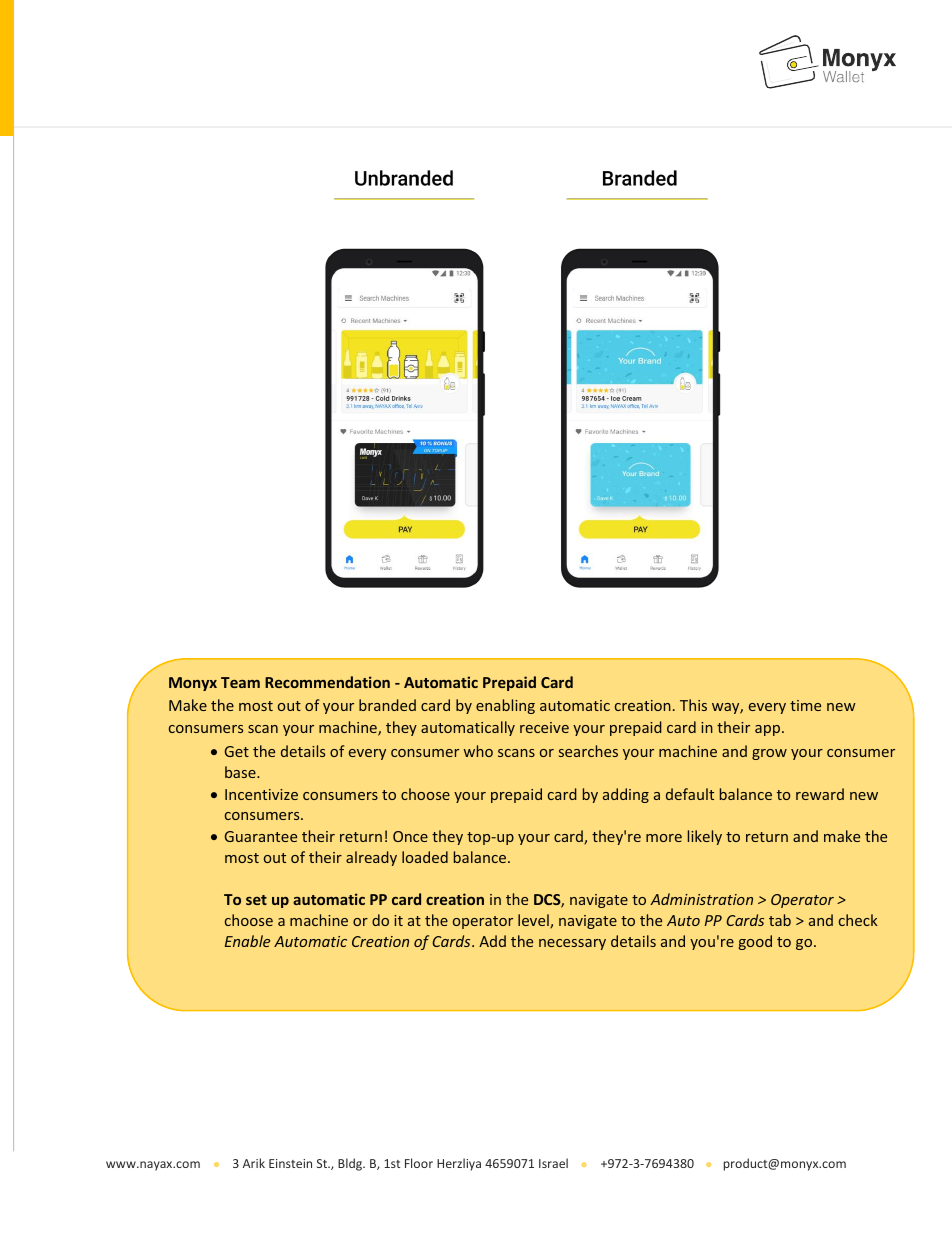  What do you see at coordinates (534, 921) in the page?
I see `level` at bounding box center [534, 921].
